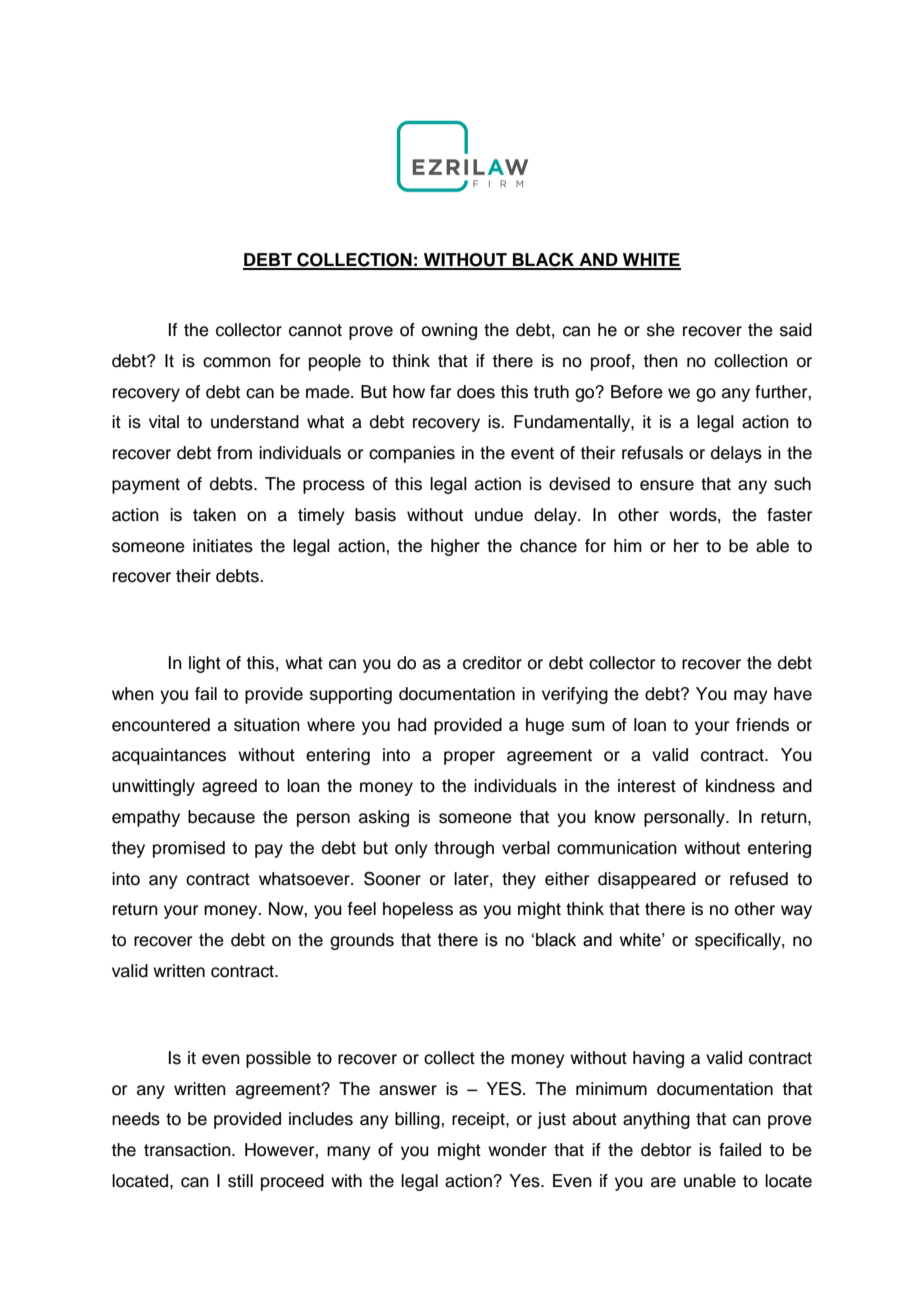 This screenshot has height=1308, width=924. What do you see at coordinates (240, 1181) in the screenshot?
I see `still` at bounding box center [240, 1181].
